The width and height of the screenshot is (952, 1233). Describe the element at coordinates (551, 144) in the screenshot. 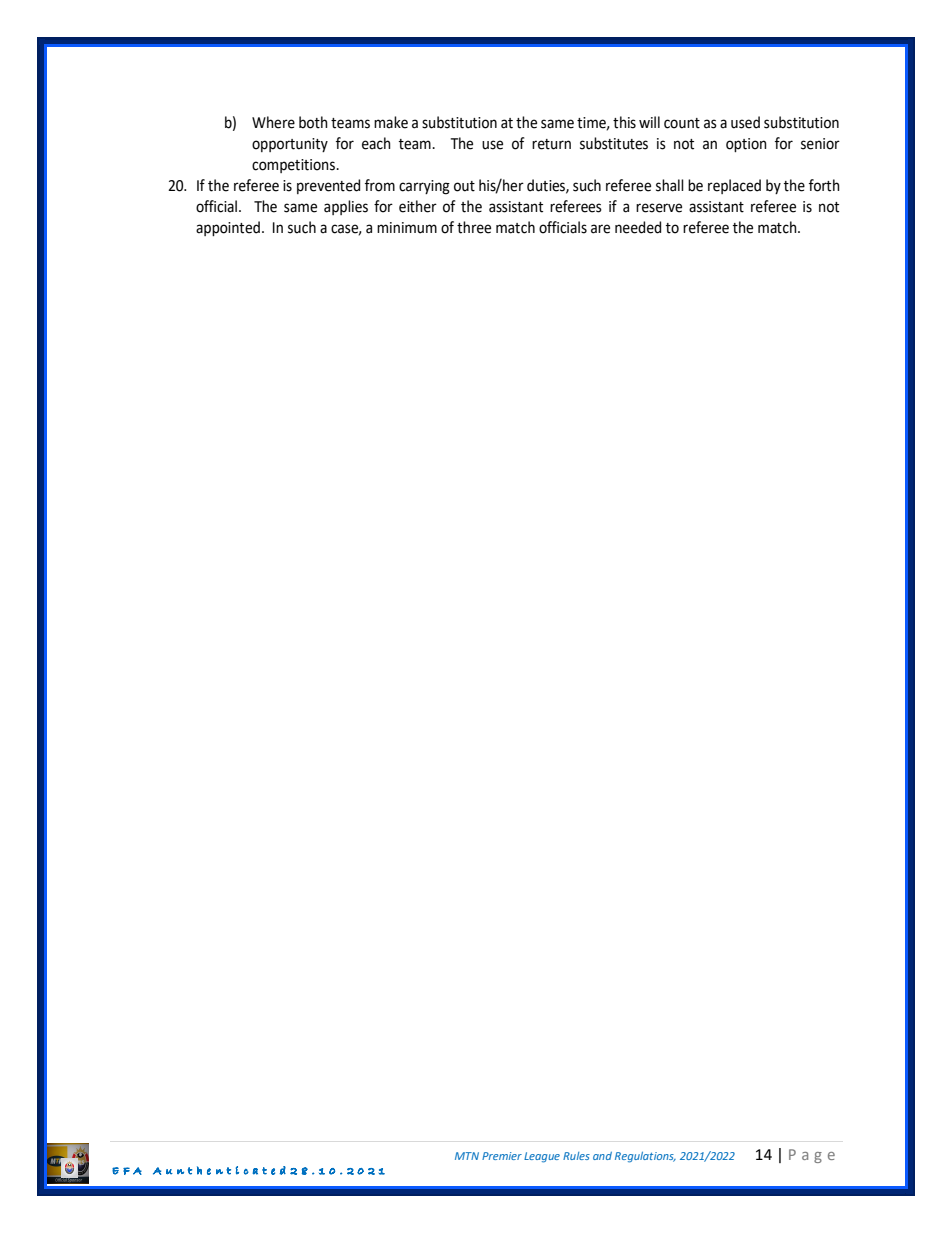

I see `return` at that location.
